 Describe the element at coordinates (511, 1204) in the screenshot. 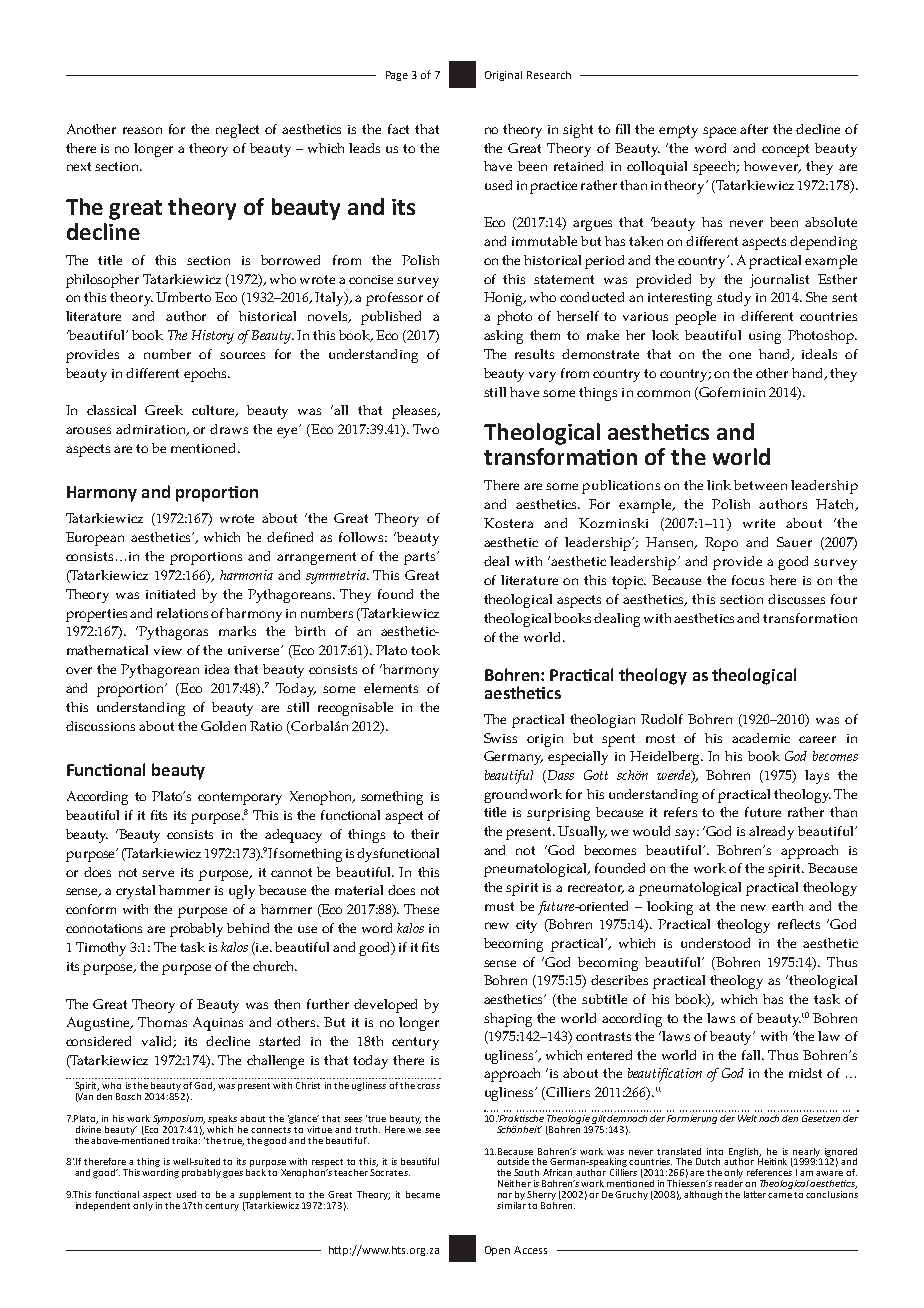

I see `similar` at that location.
